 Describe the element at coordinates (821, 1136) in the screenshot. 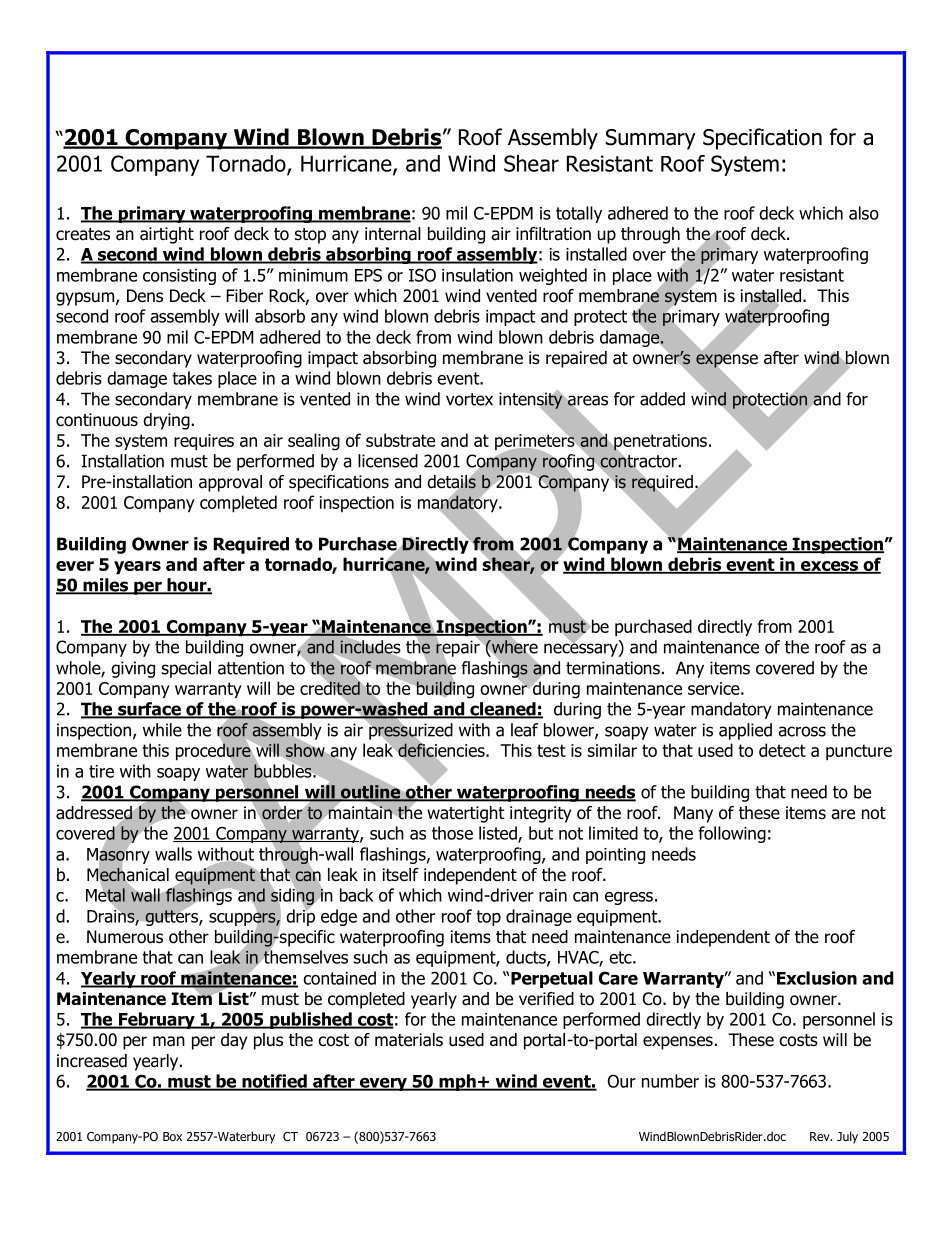

I see `Rev` at that location.
